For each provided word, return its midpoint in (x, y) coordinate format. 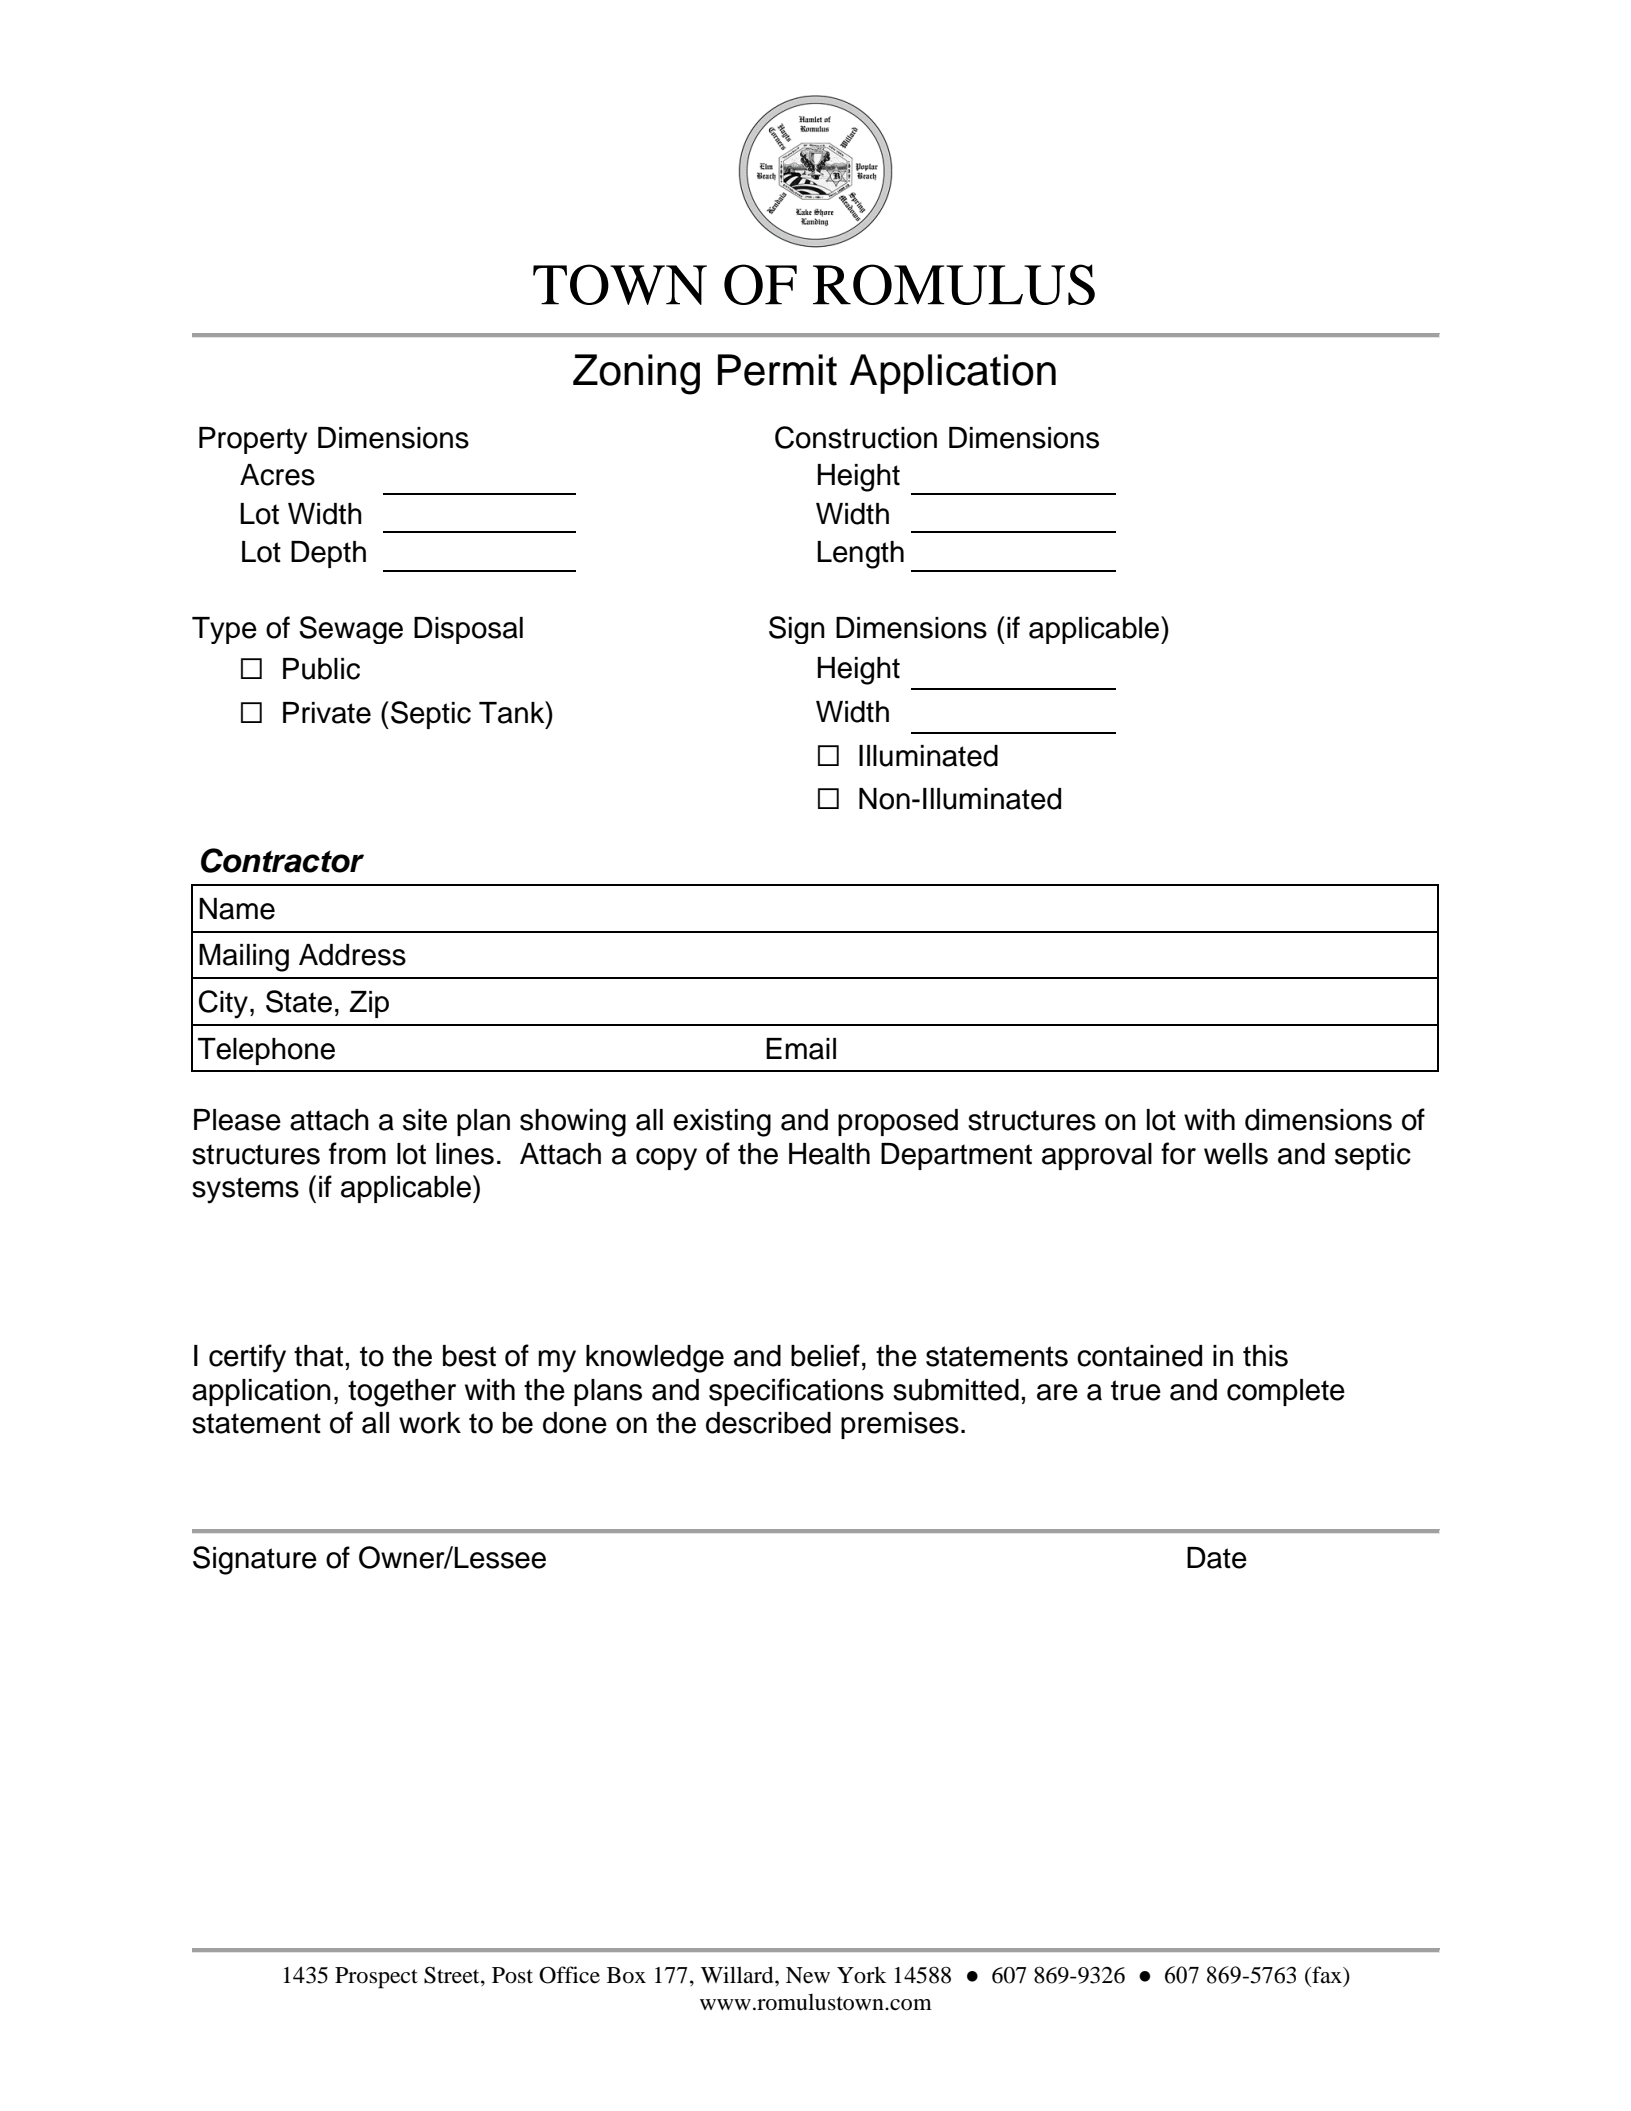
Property (253, 440)
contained (1139, 1356)
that (318, 1356)
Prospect (376, 1978)
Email (801, 1049)
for (1178, 1153)
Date (1217, 1558)
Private (327, 713)
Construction (856, 437)
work (430, 1423)
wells (1236, 1154)
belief (825, 1355)
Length (860, 555)
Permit (777, 370)
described (768, 1423)
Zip (369, 1004)
